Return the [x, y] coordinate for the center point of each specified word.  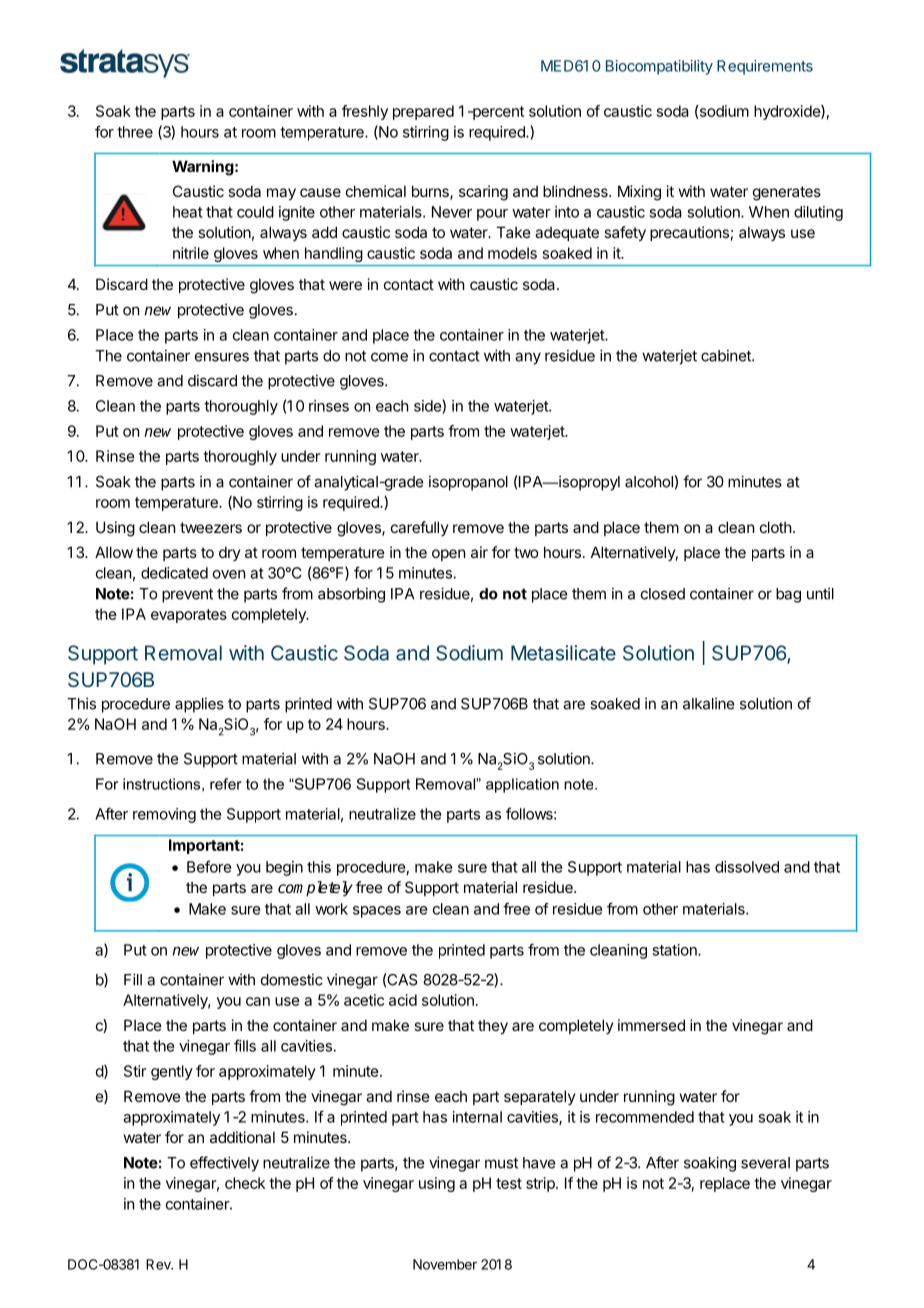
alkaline [708, 703]
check [245, 1183]
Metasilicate [563, 653]
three [135, 132]
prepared [423, 112]
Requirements [765, 67]
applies [199, 705]
